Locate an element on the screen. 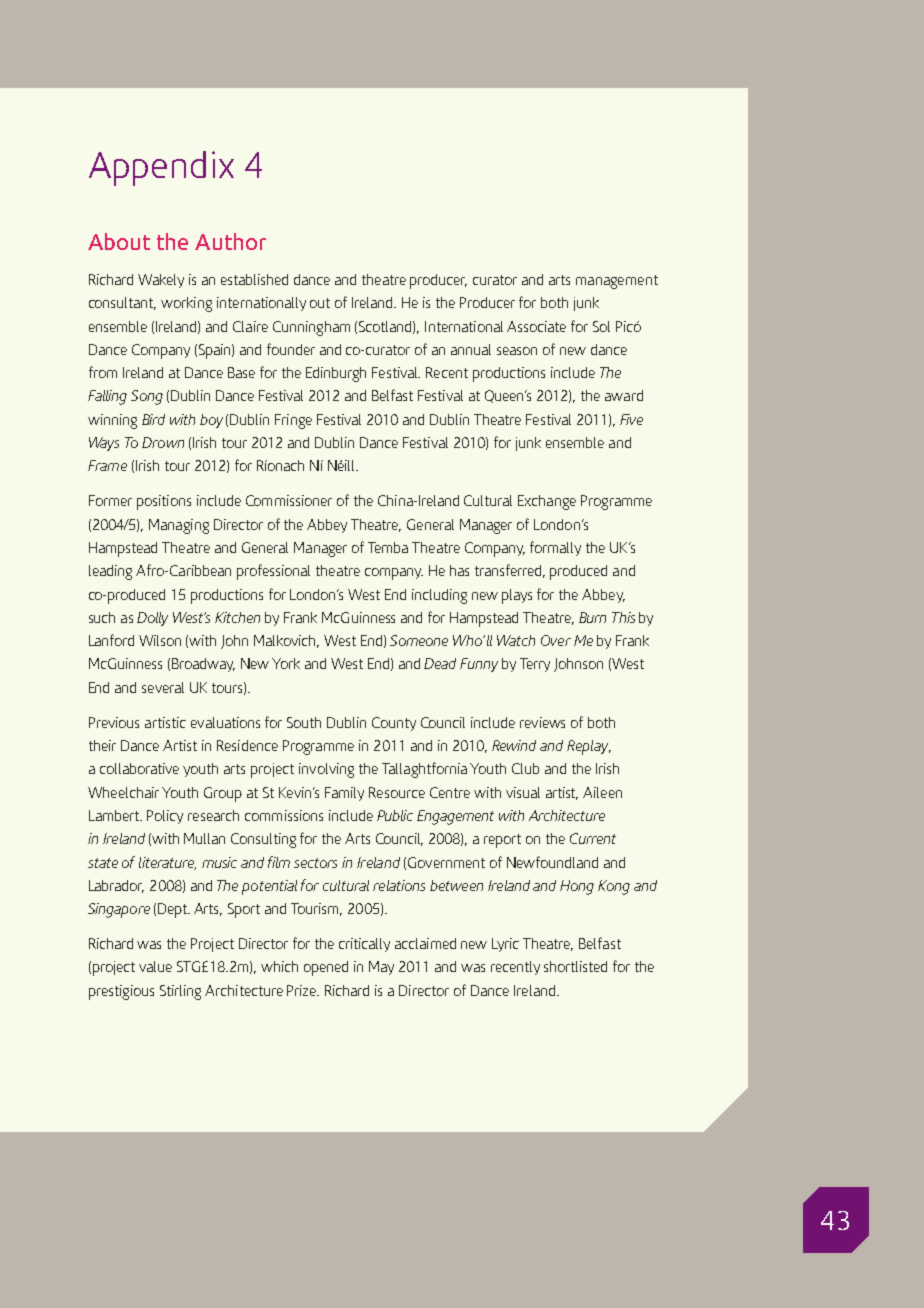 Image resolution: width=924 pixels, height=1308 pixels. Fringe is located at coordinates (293, 421).
